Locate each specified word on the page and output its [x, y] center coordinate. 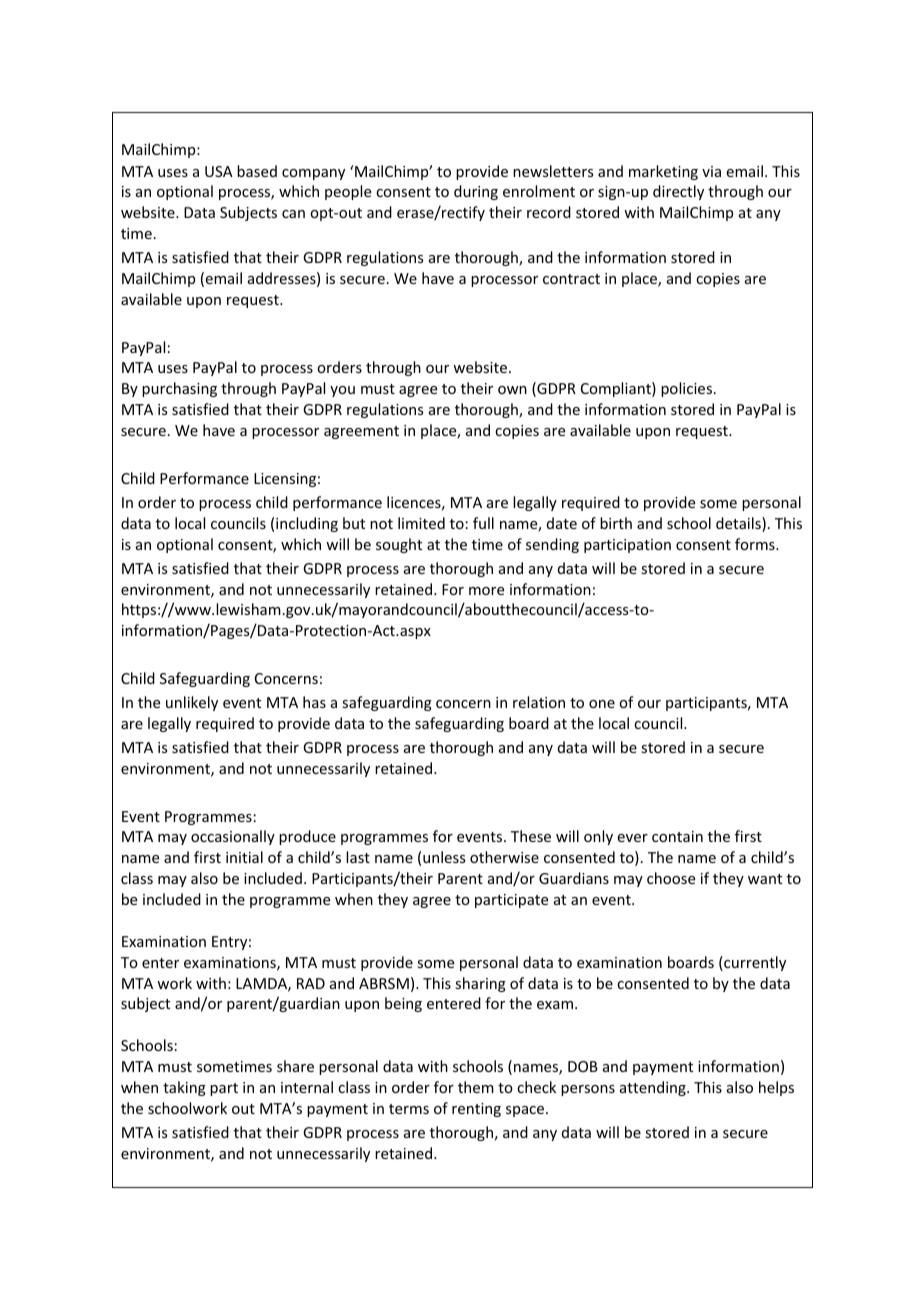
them [476, 1087]
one [602, 704]
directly [678, 192]
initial [244, 857]
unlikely [192, 703]
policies [686, 389]
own [512, 390]
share [295, 1066]
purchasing [179, 389]
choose [671, 878]
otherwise [504, 857]
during [476, 192]
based [257, 171]
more [486, 591]
